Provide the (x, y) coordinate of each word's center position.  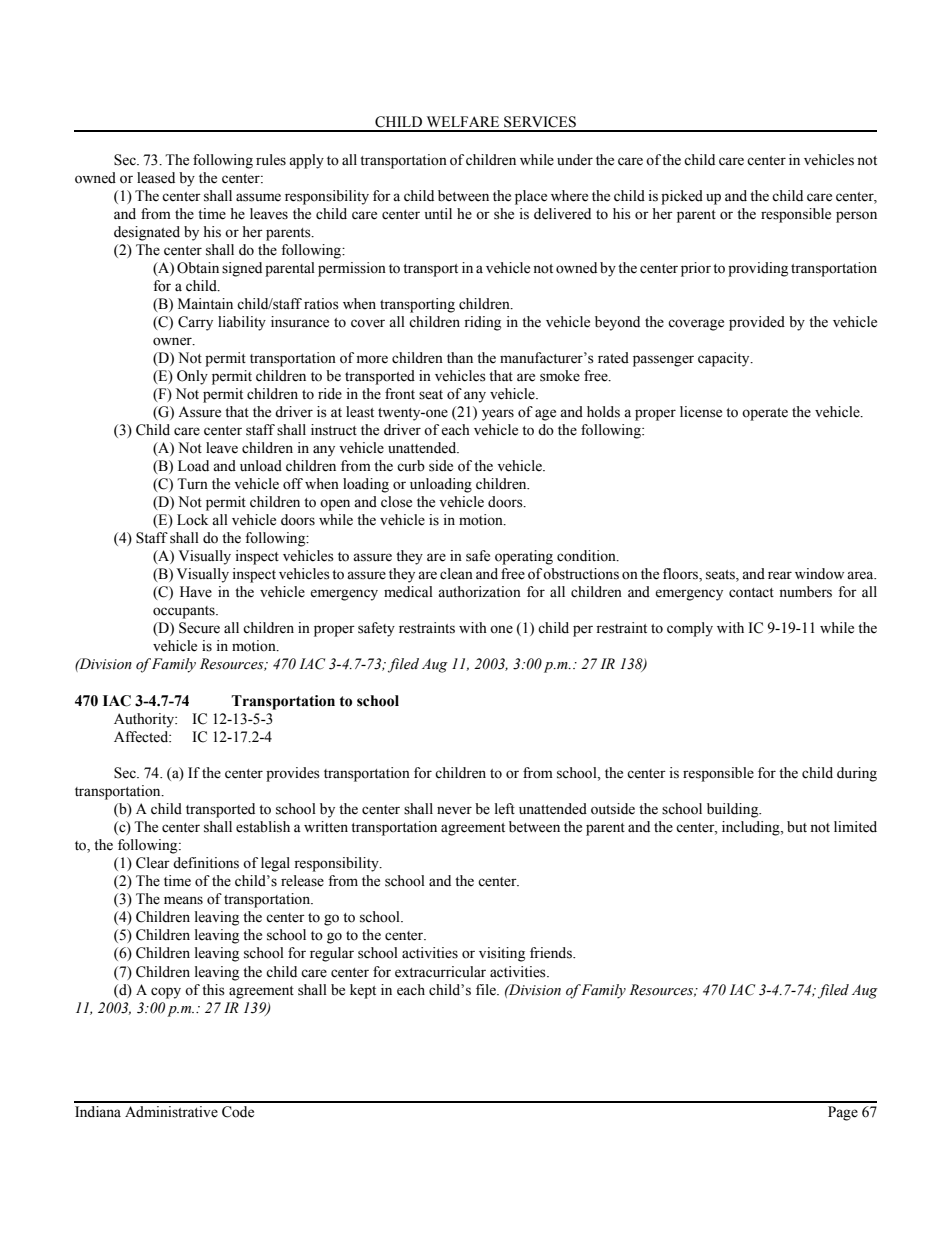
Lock (192, 520)
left (505, 809)
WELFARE (463, 121)
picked (682, 197)
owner (173, 341)
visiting (502, 954)
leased (156, 178)
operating (524, 557)
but (797, 827)
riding (482, 323)
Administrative (171, 1112)
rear (780, 575)
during (857, 774)
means (183, 900)
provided (757, 323)
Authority (145, 720)
